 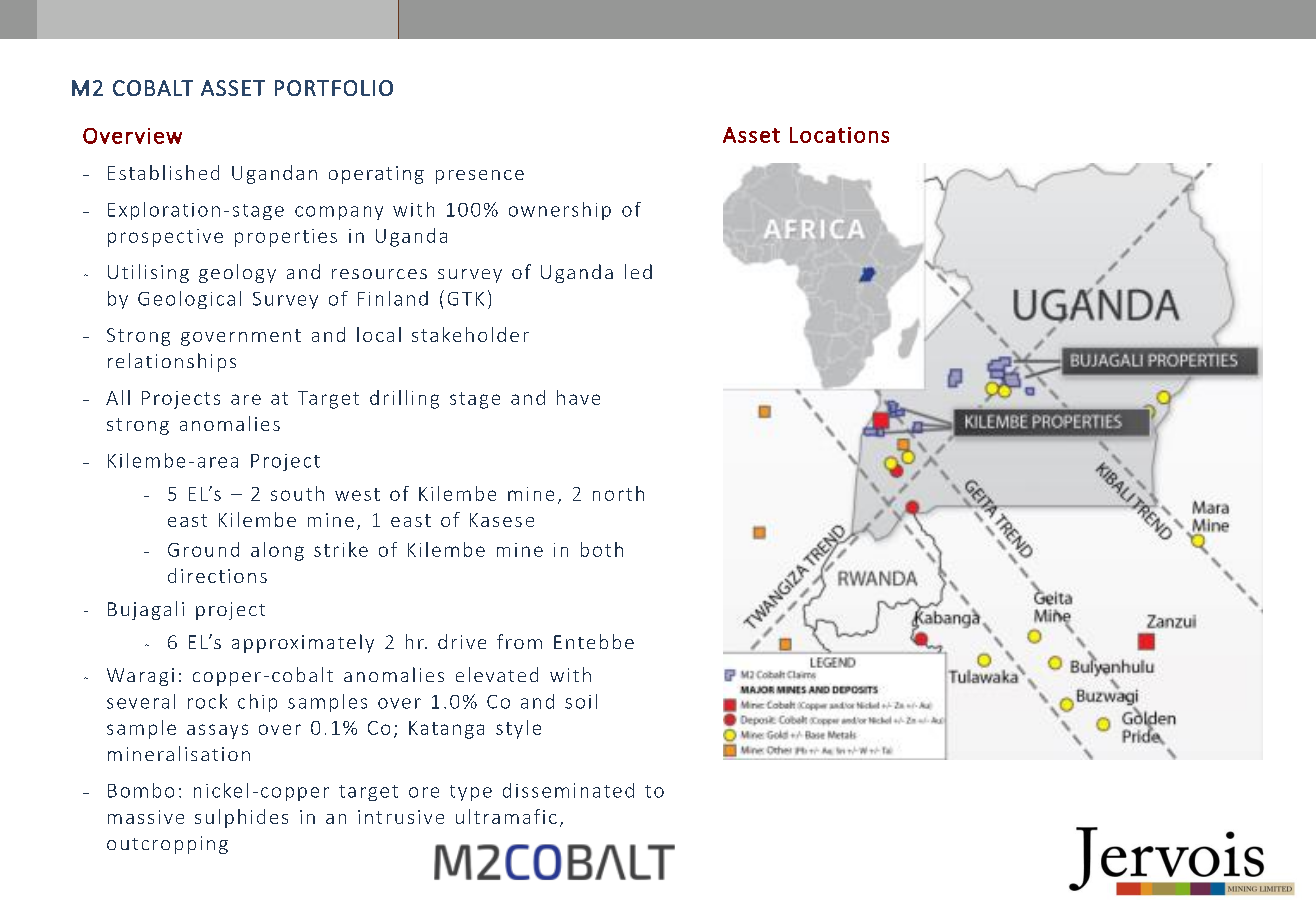 What do you see at coordinates (581, 701) in the document?
I see `soil` at bounding box center [581, 701].
